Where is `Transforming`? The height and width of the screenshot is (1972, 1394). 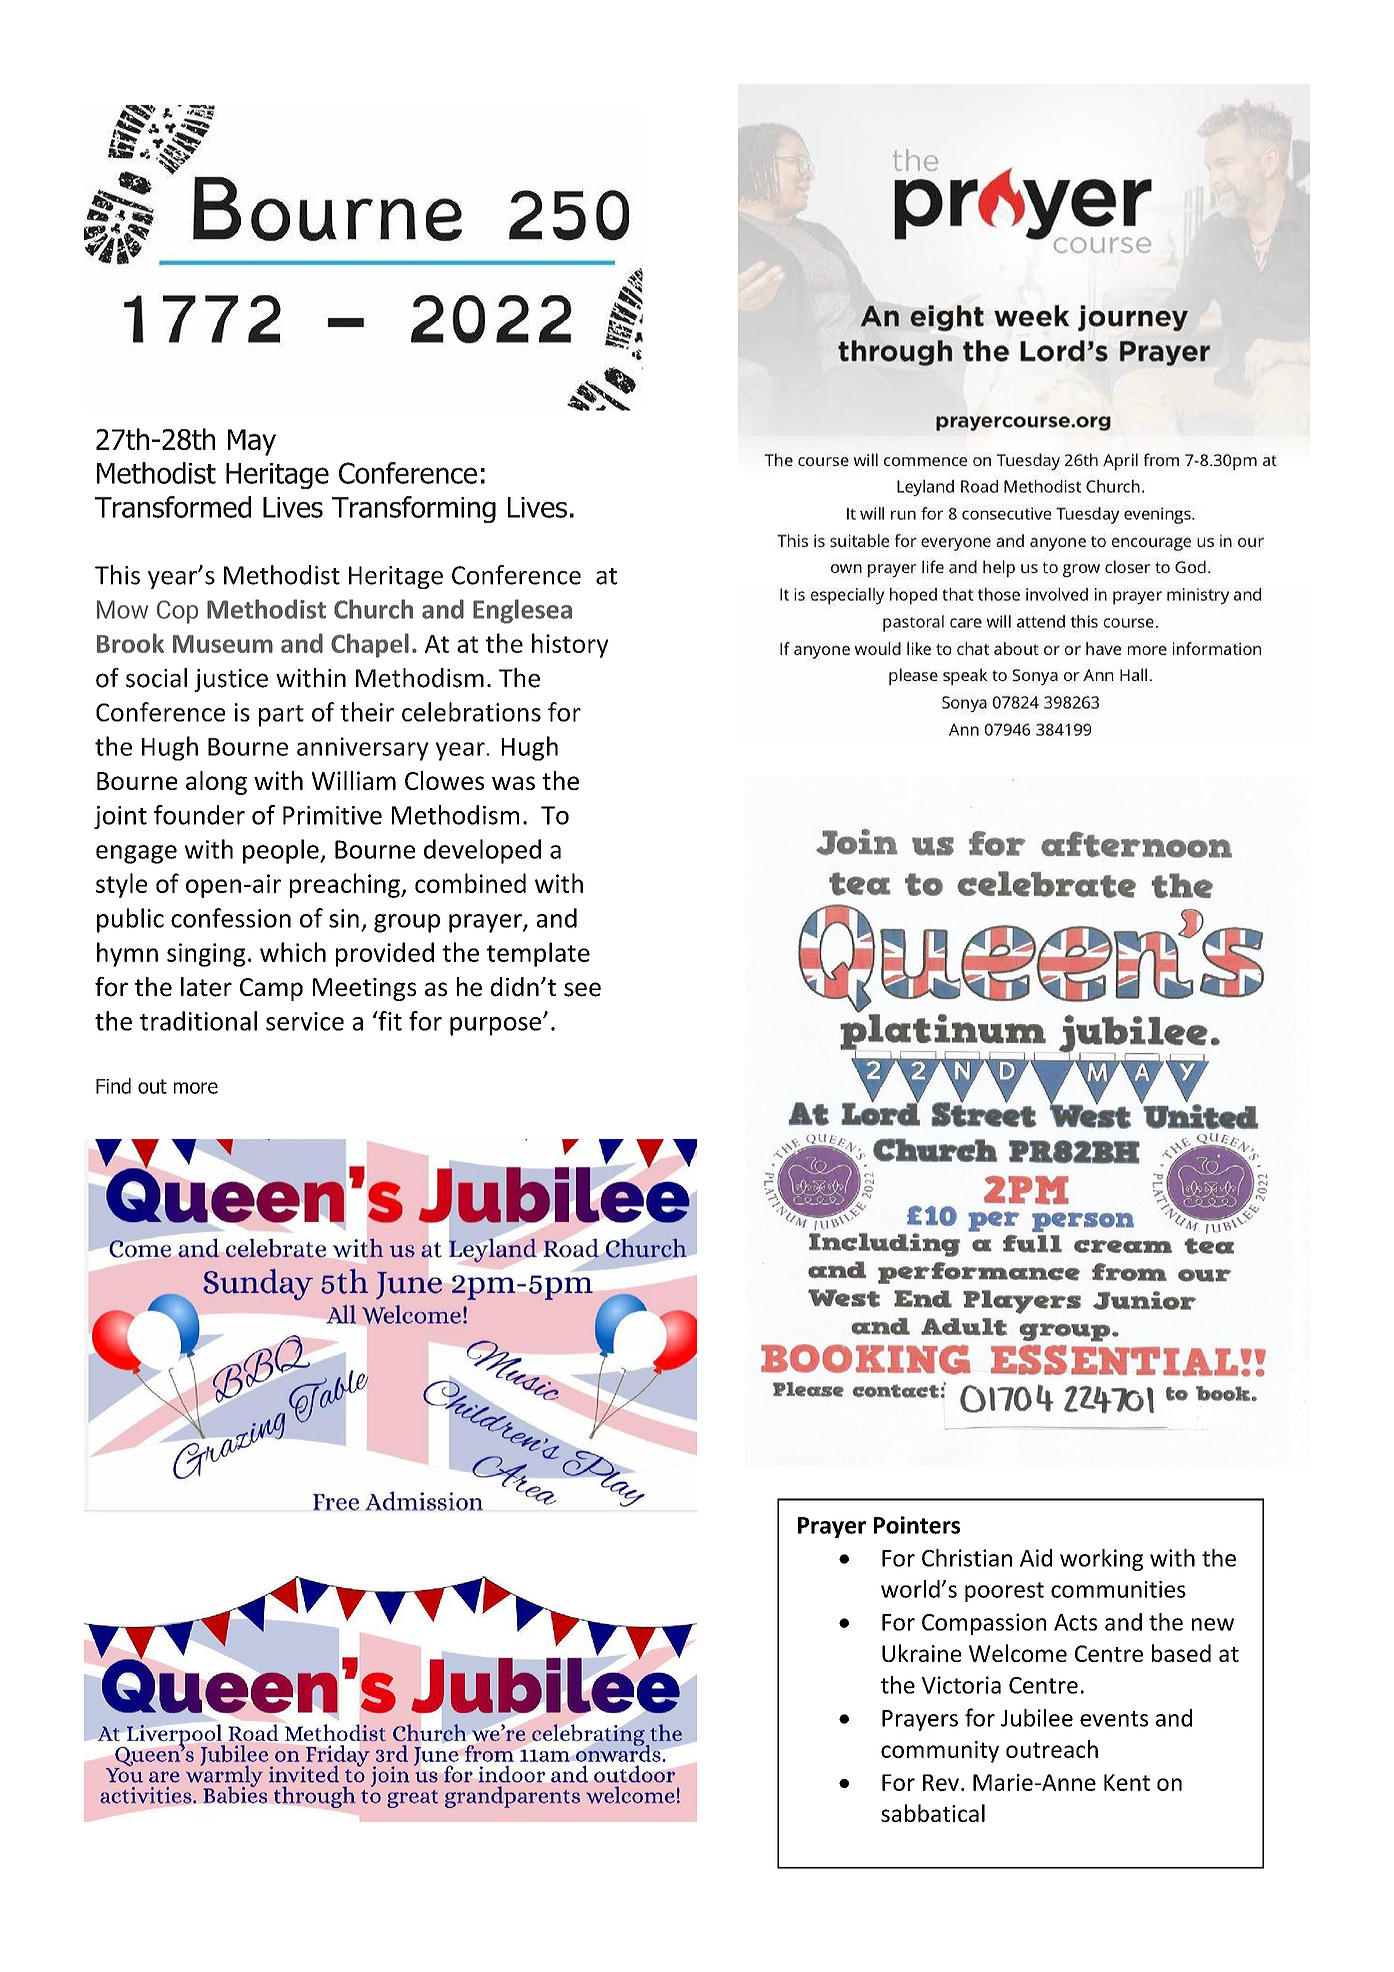 Transforming is located at coordinates (414, 509).
